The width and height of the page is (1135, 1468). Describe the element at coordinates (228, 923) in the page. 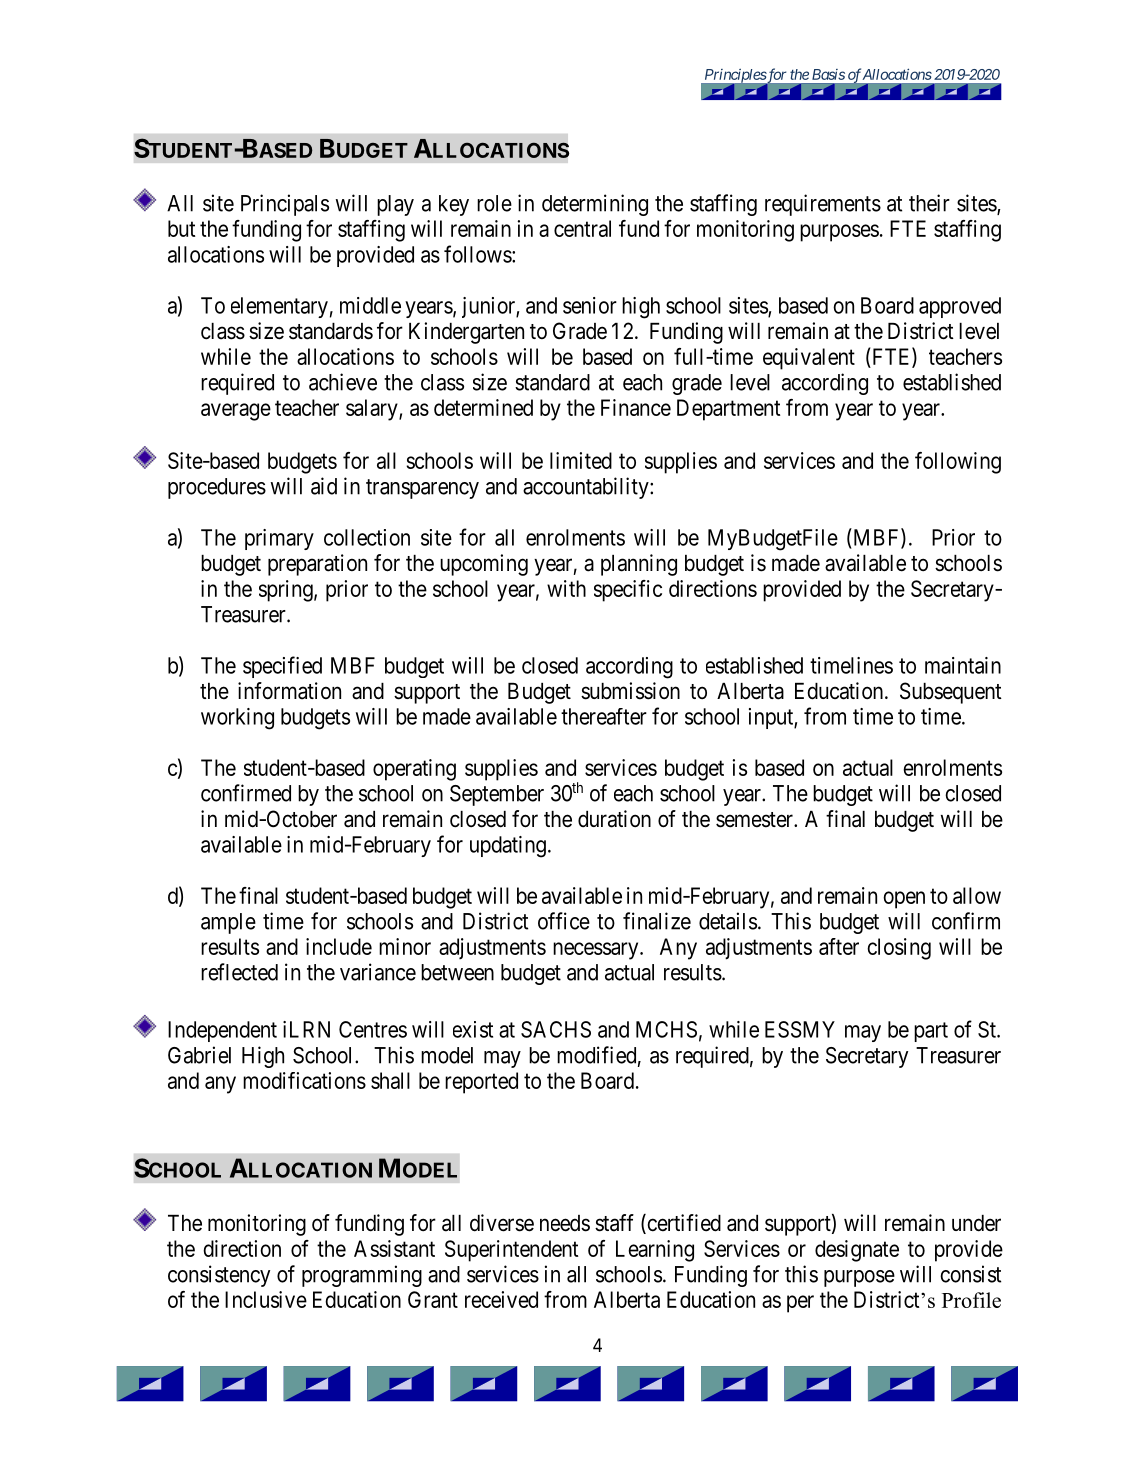

I see `ample` at that location.
